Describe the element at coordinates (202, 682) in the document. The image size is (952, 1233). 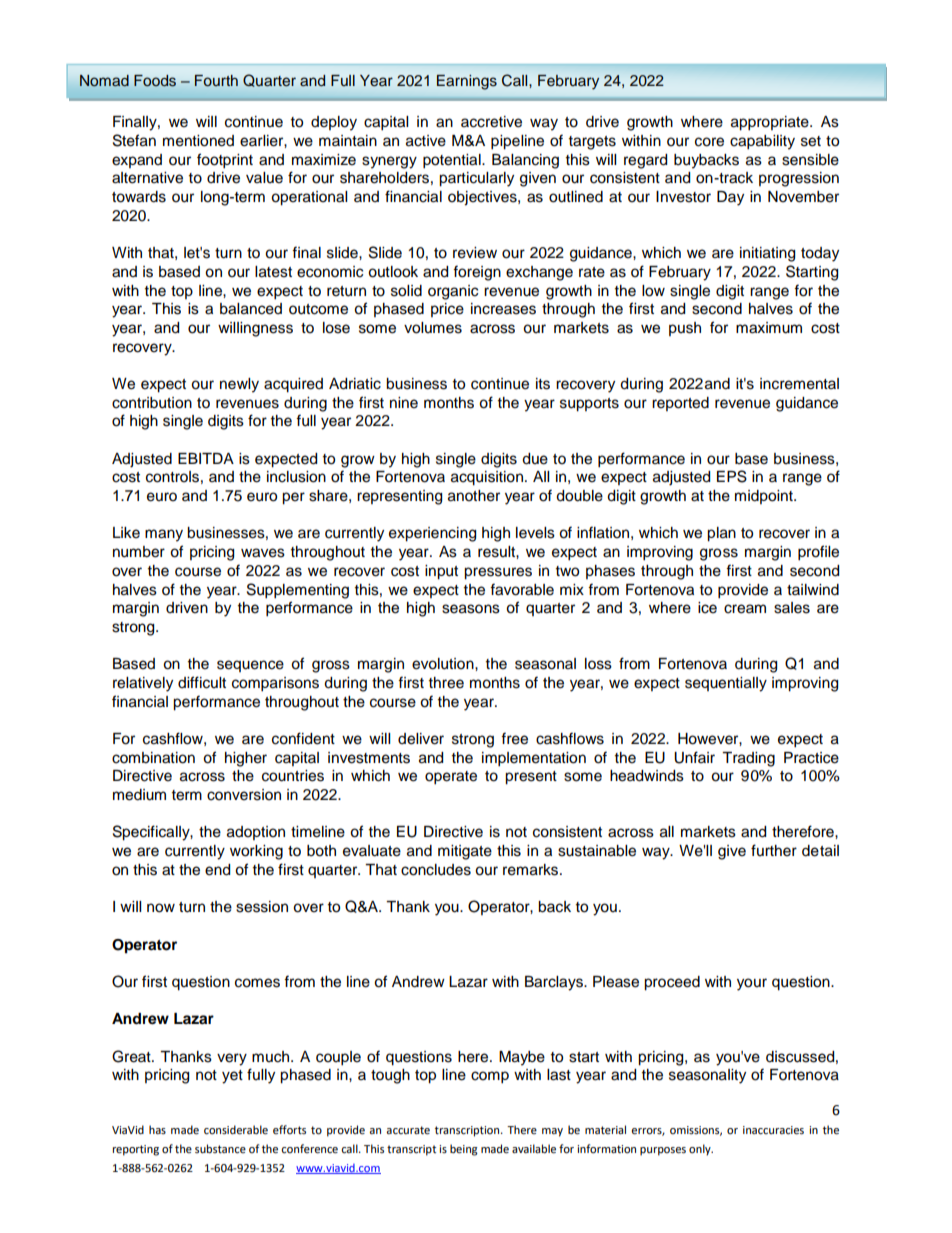
I see `difficult` at that location.
